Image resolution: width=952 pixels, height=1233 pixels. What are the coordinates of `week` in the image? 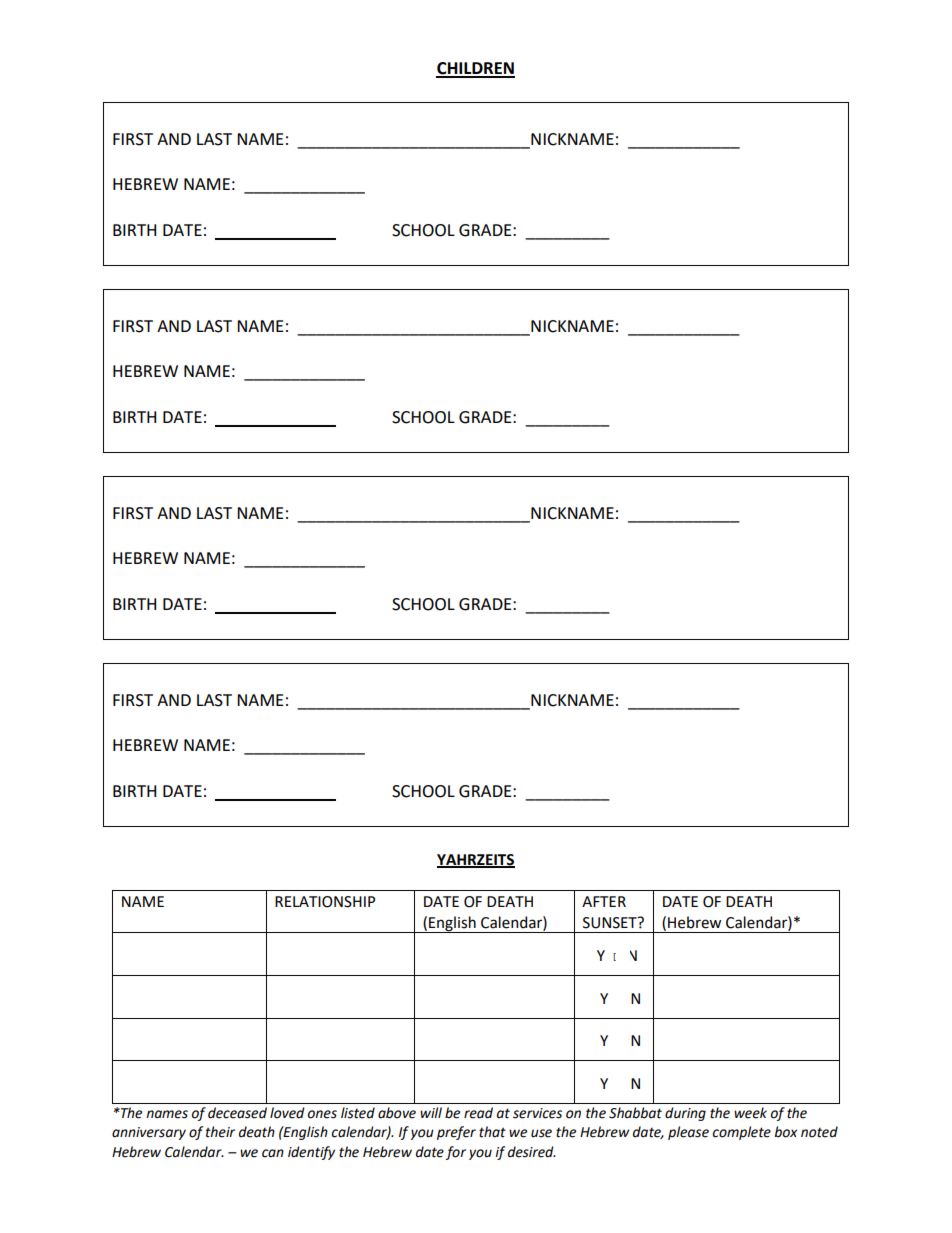 It's located at (750, 1113).
